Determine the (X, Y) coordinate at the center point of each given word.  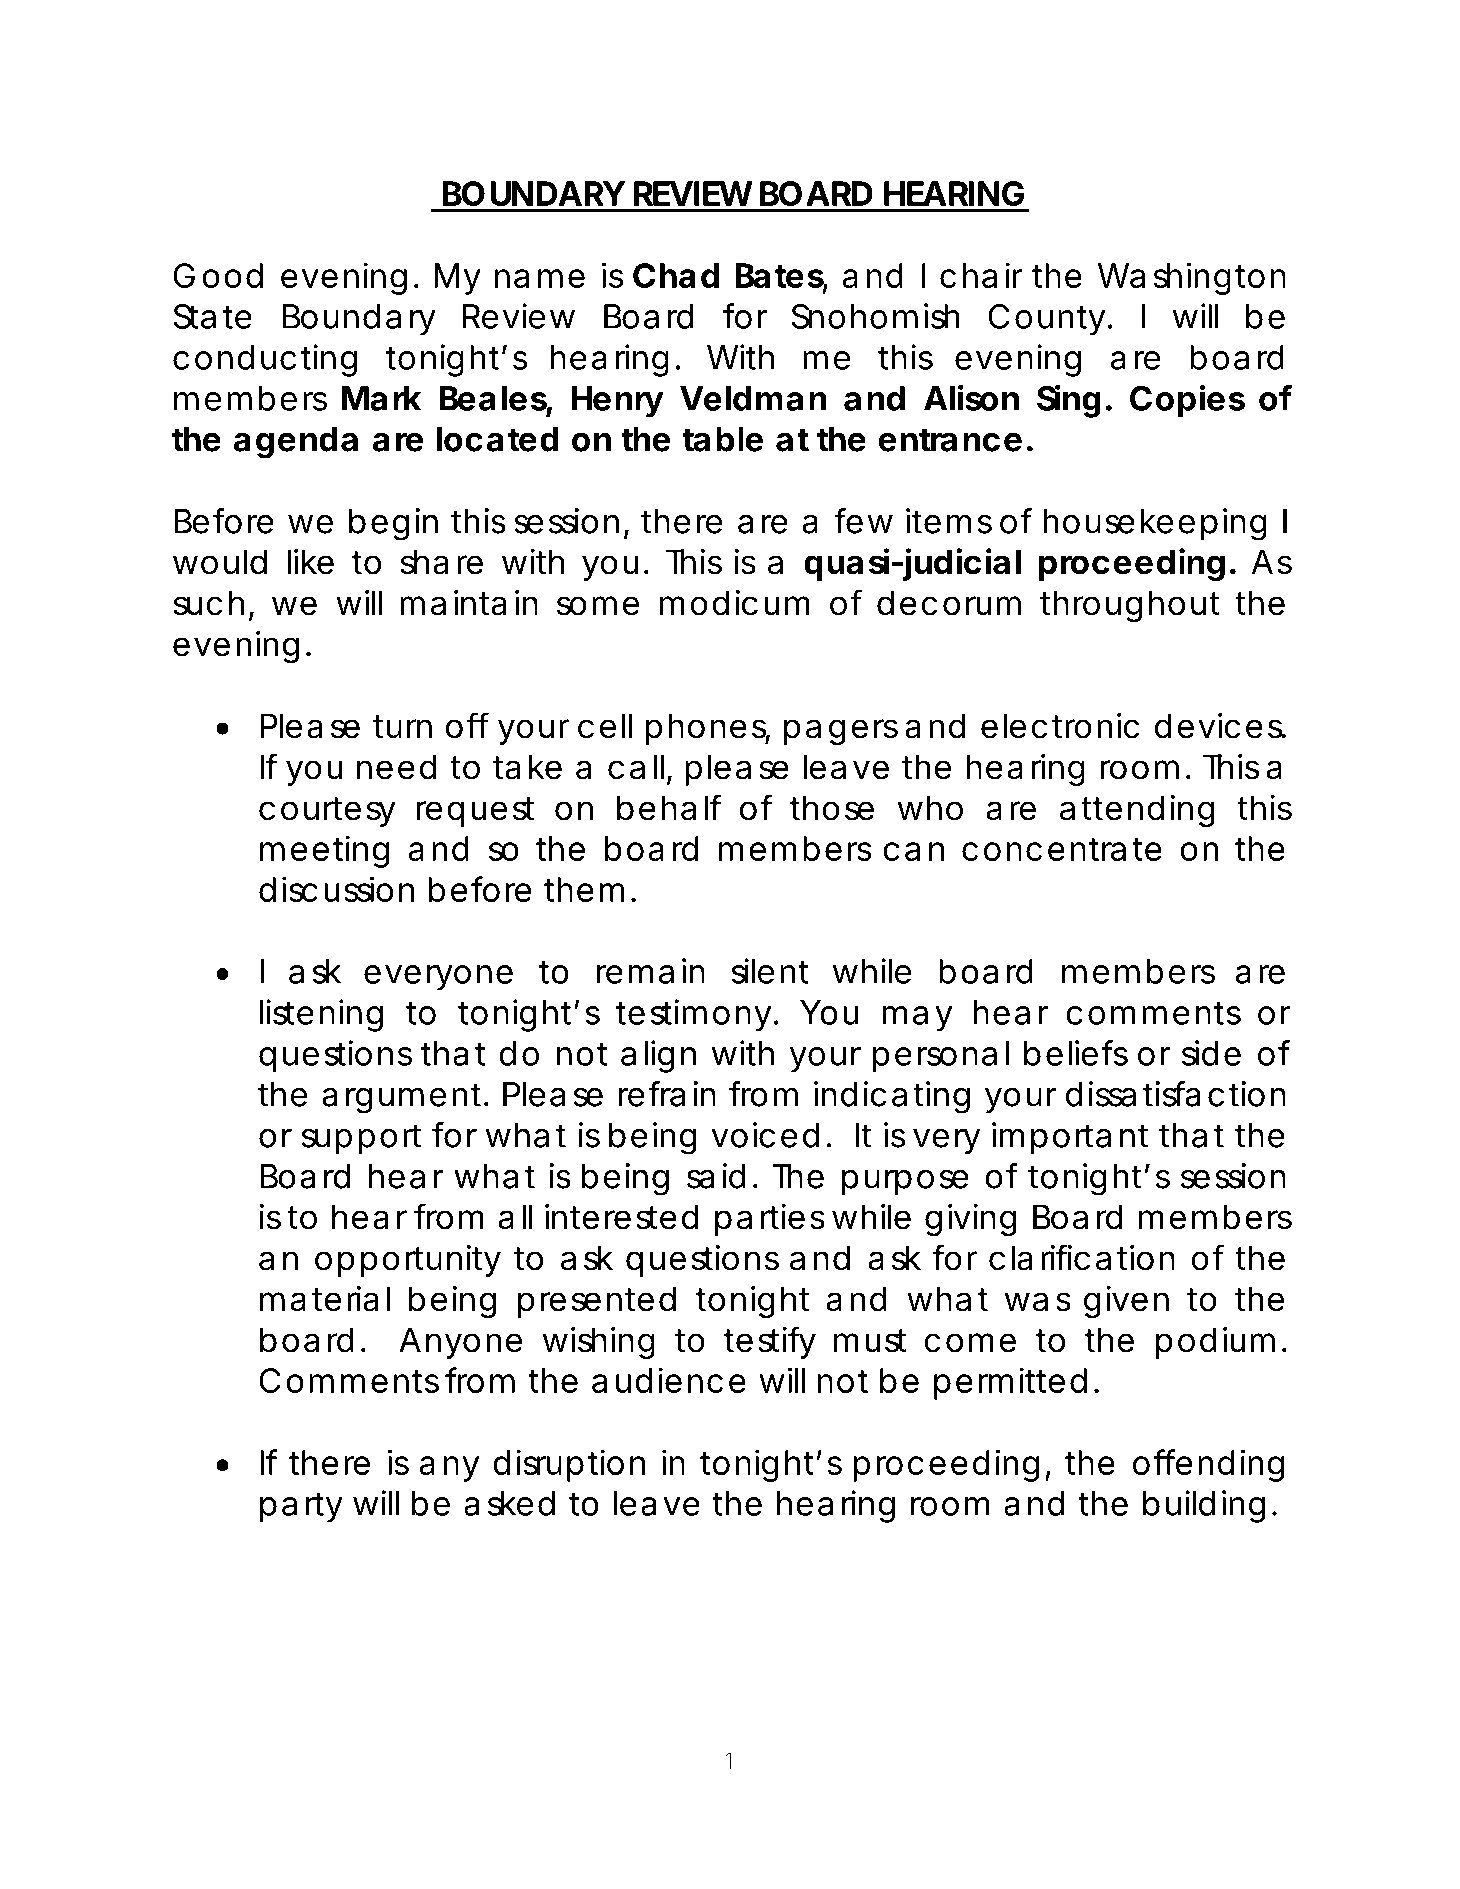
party (301, 1508)
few (863, 520)
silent (770, 971)
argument (401, 1098)
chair (981, 275)
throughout (1130, 606)
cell (605, 726)
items (949, 521)
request (475, 812)
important (1070, 1138)
